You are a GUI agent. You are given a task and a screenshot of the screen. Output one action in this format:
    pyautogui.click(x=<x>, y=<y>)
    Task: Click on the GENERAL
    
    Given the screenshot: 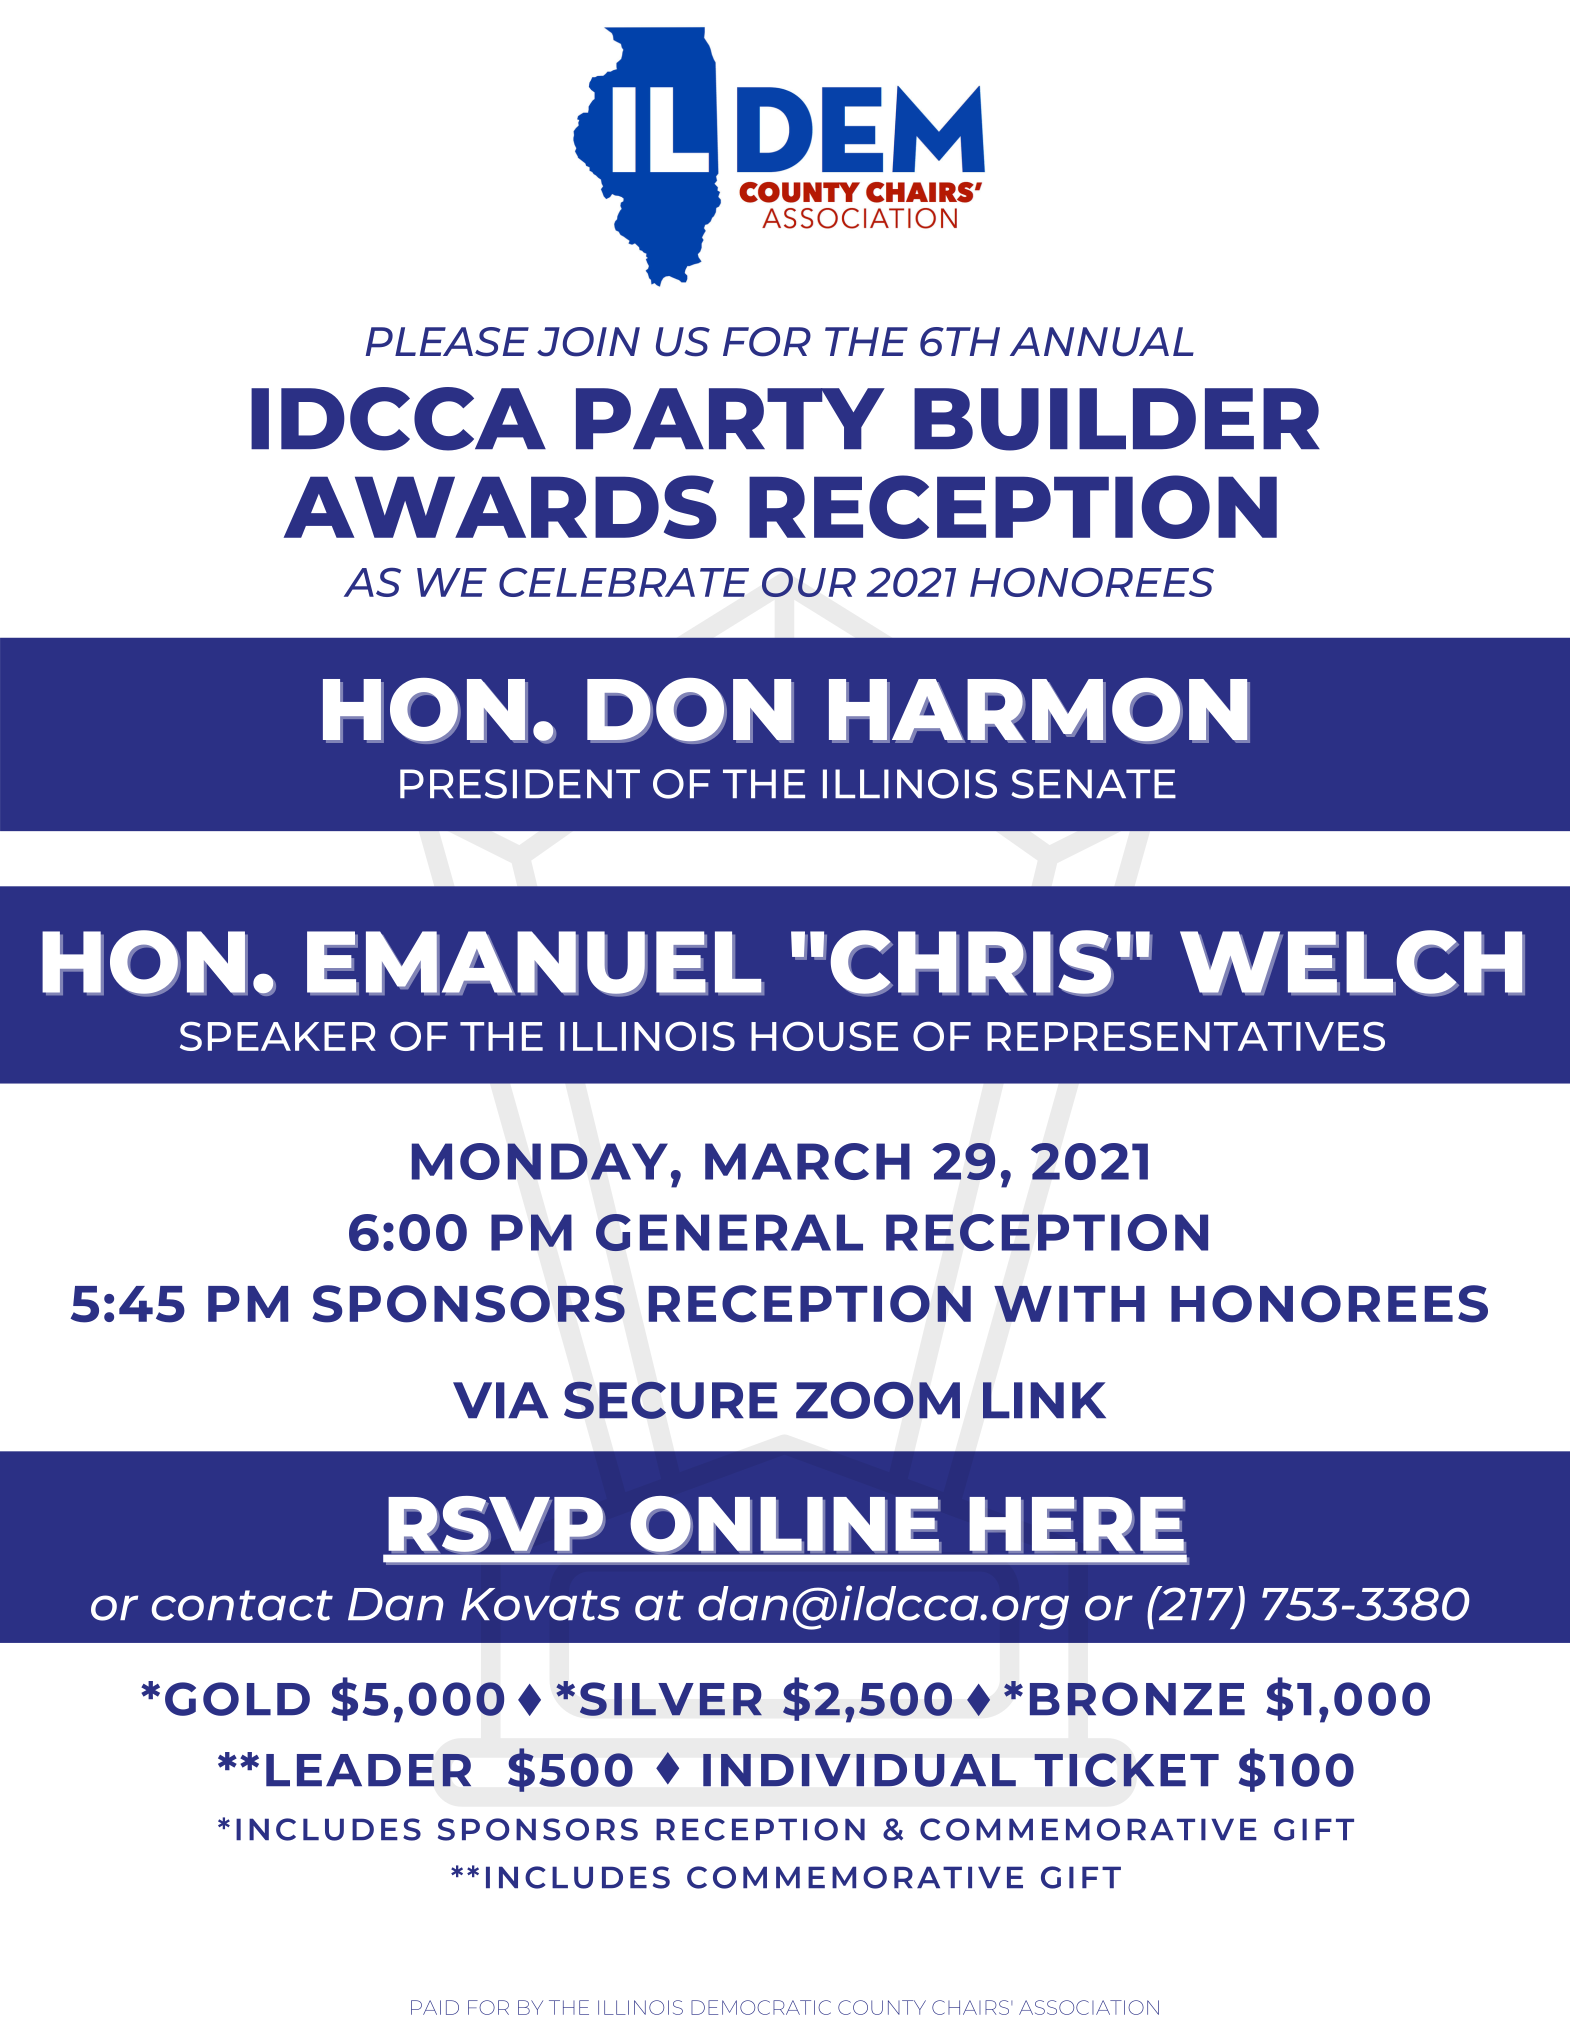 What is the action you would take?
    pyautogui.click(x=729, y=1232)
